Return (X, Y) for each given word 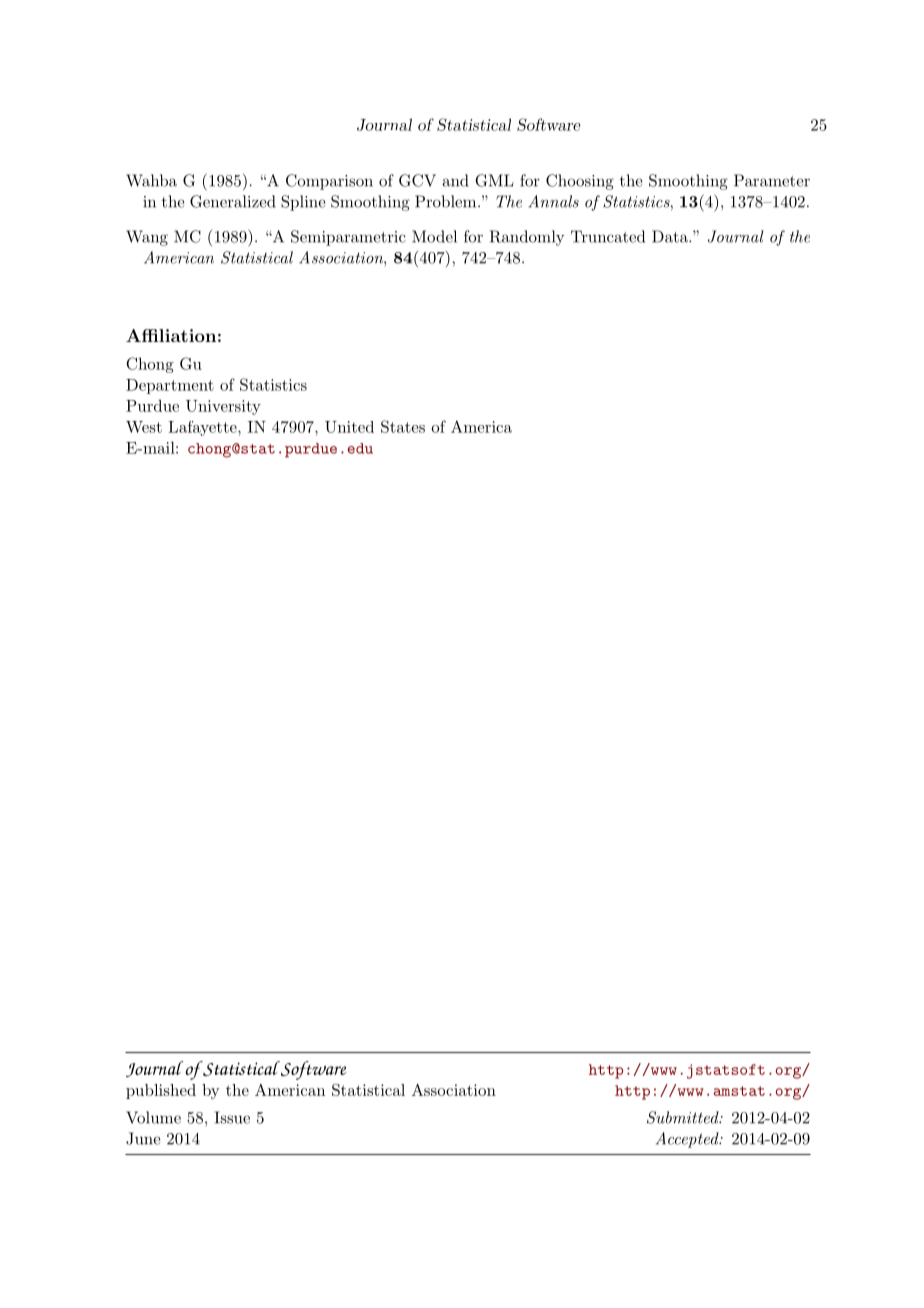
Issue (232, 1117)
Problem (447, 201)
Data (671, 236)
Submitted (684, 1117)
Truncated (608, 236)
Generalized (233, 201)
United (349, 427)
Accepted (688, 1140)
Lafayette (203, 428)
